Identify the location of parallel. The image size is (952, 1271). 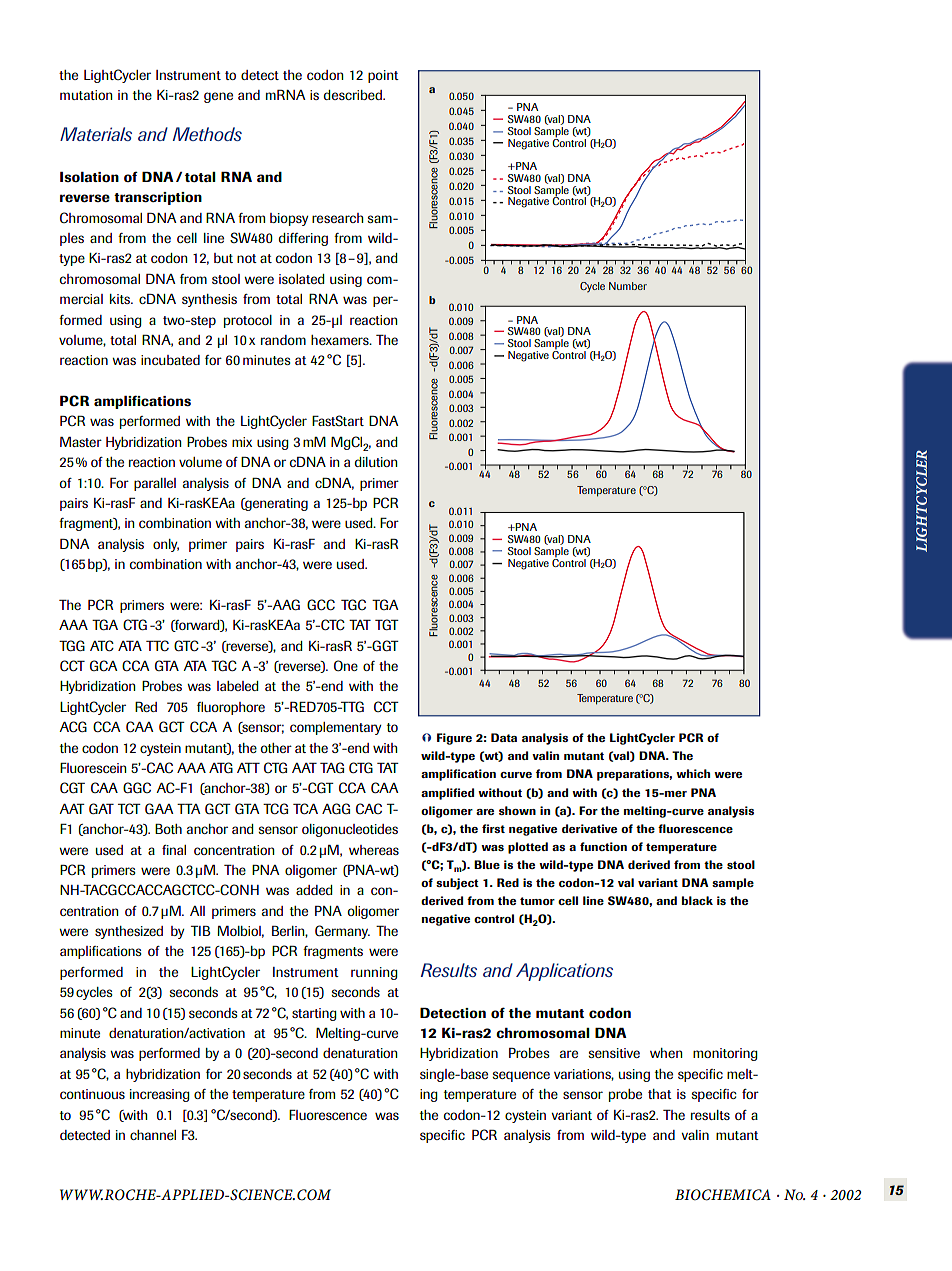
(155, 484).
